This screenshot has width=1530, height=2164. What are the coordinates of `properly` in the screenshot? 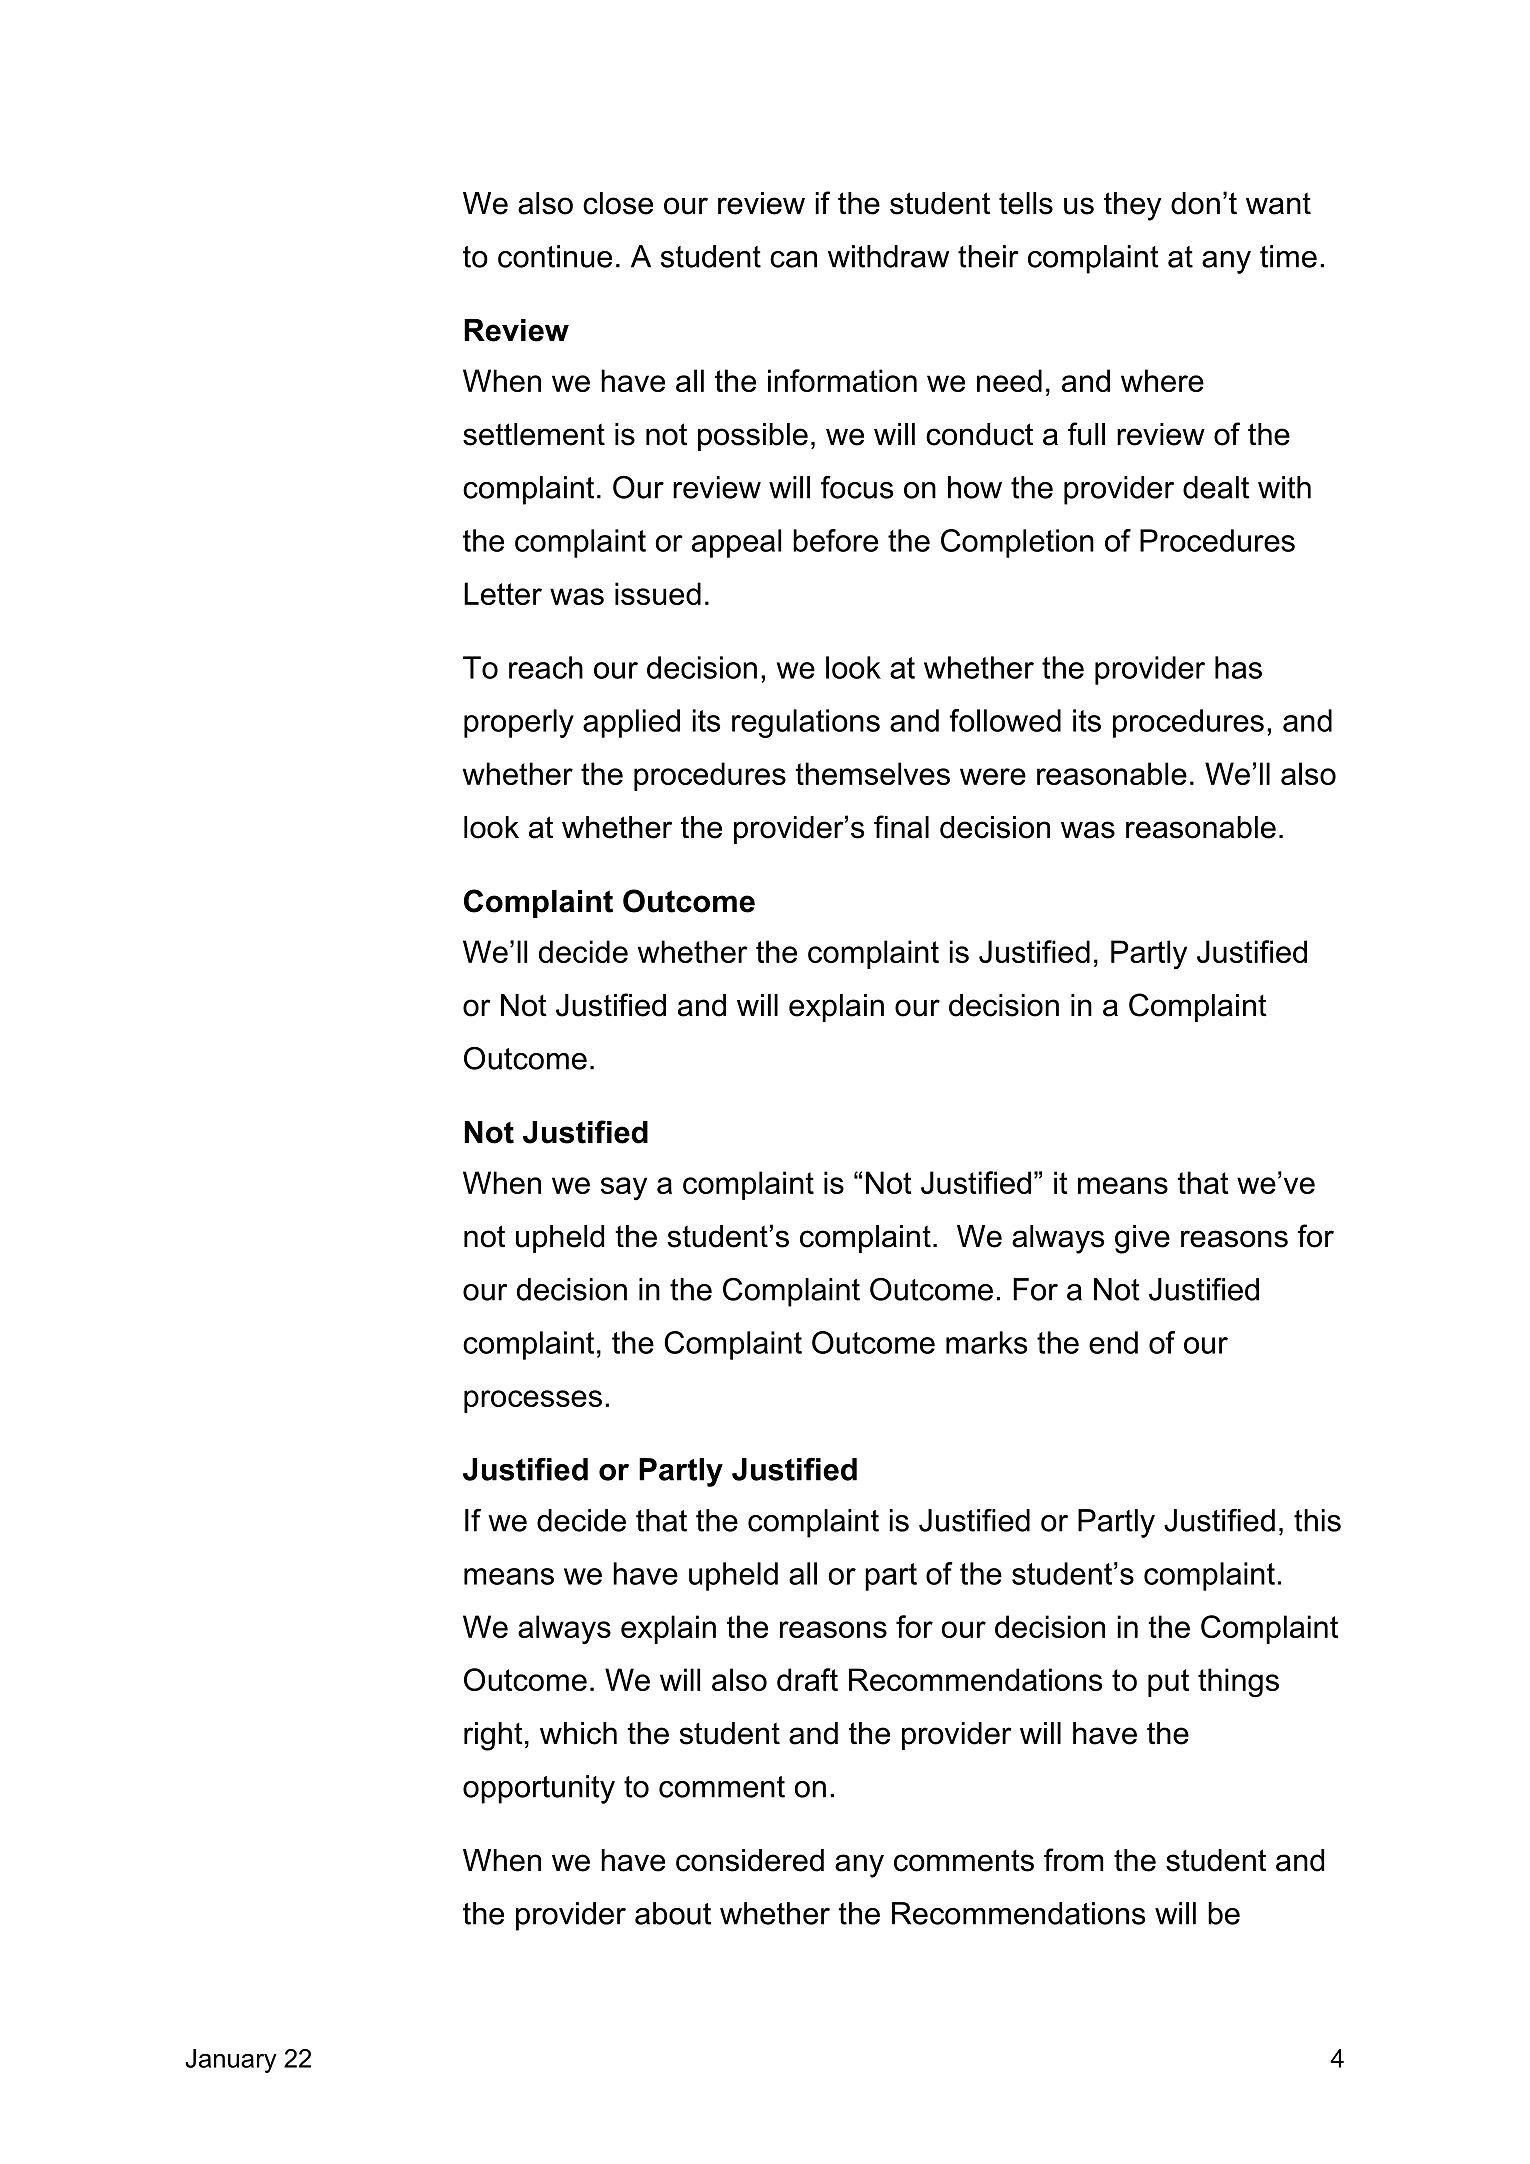 It's located at (519, 723).
